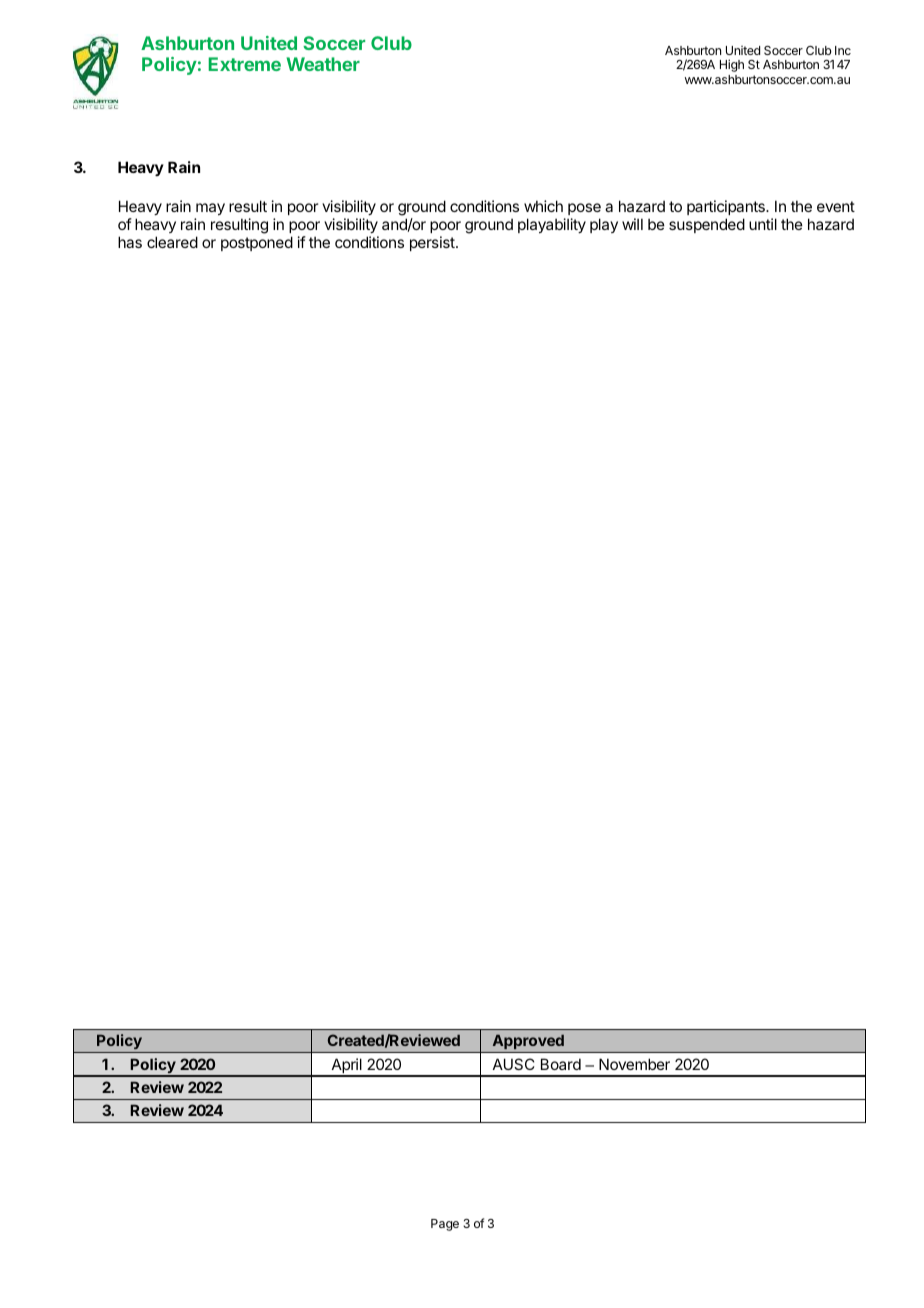  Describe the element at coordinates (257, 243) in the screenshot. I see `postponed` at that location.
